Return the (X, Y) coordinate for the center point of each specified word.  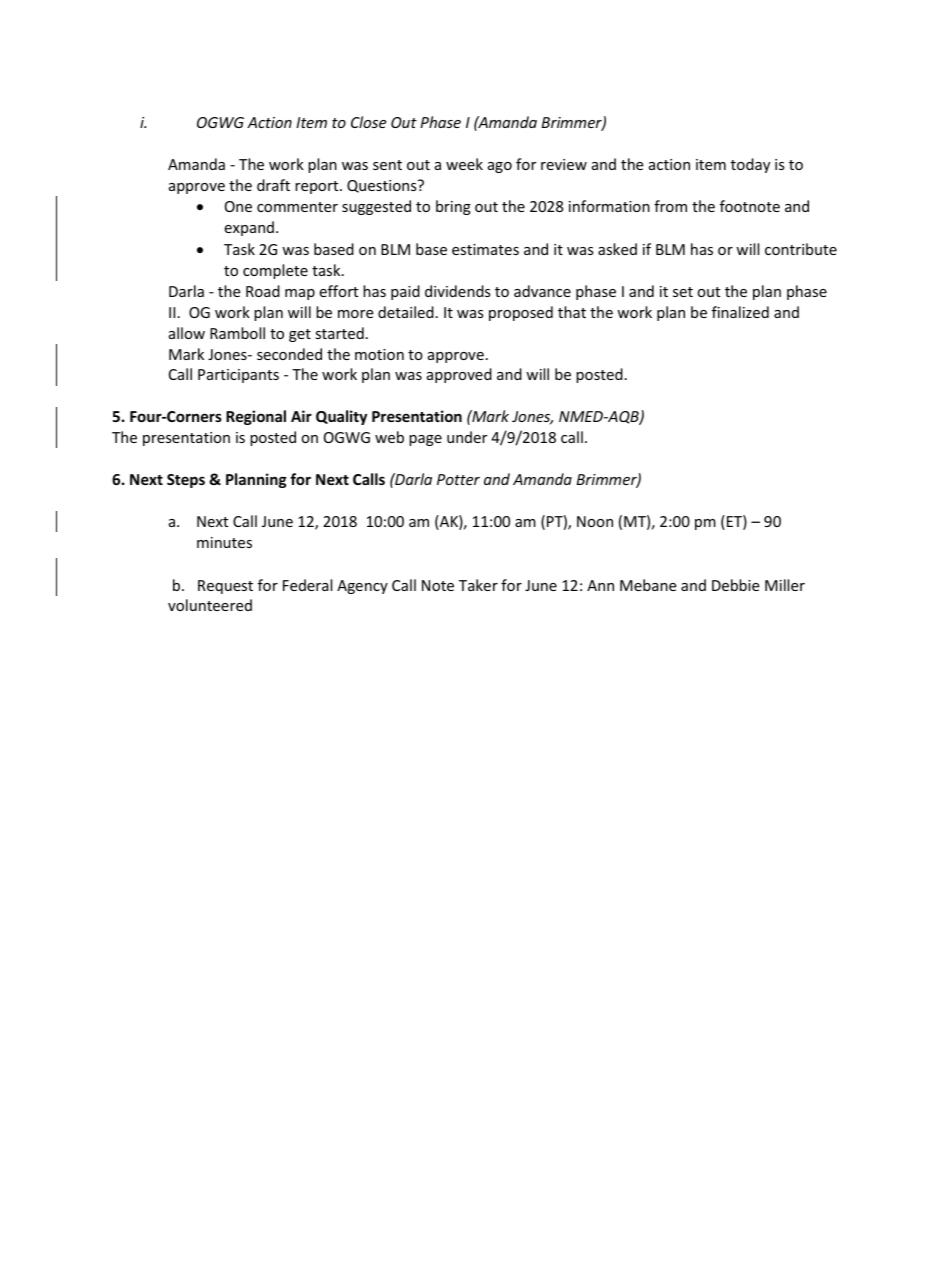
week (464, 164)
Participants (238, 376)
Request (225, 587)
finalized (740, 312)
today (750, 165)
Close (368, 122)
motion (379, 354)
